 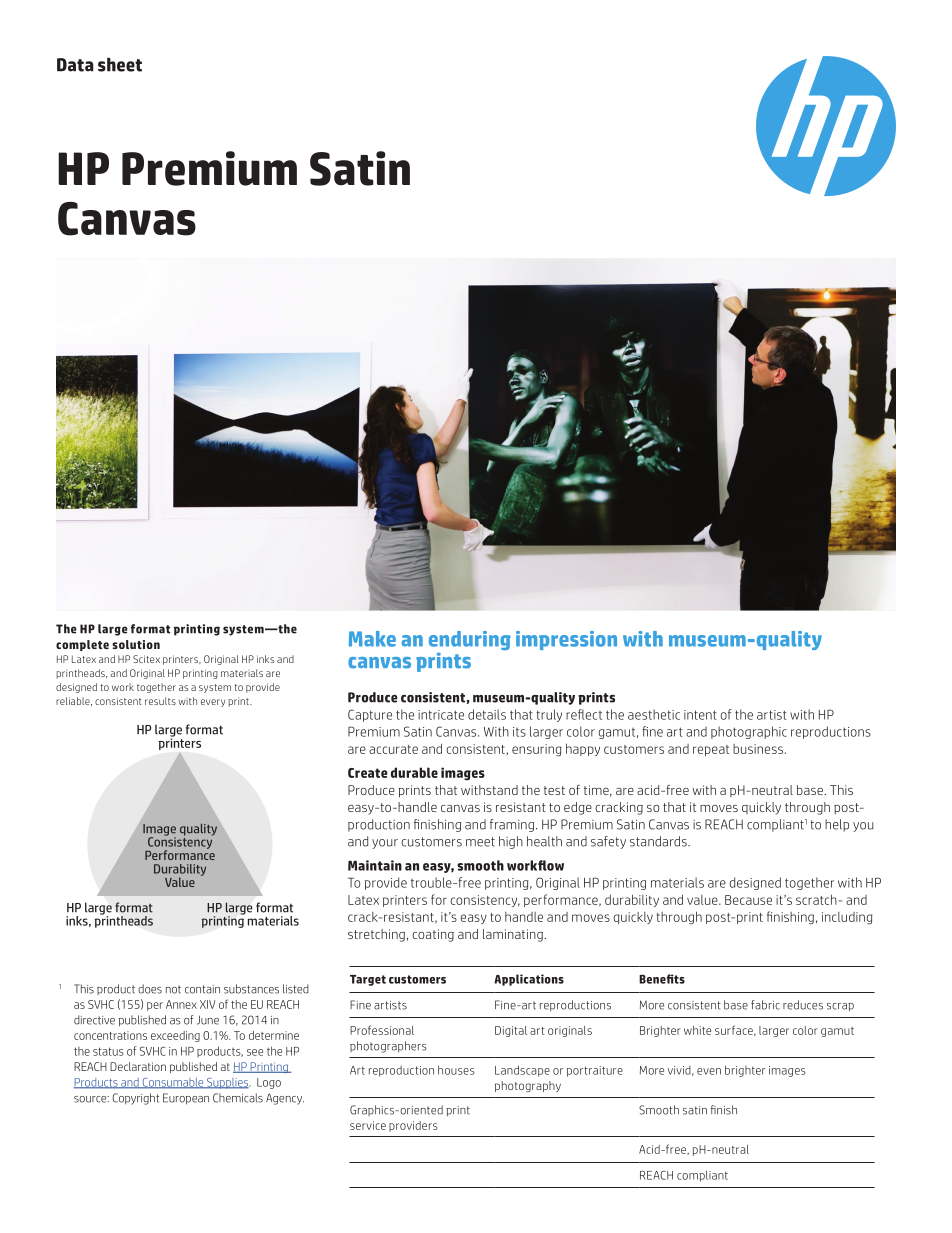 What do you see at coordinates (456, 1070) in the image?
I see `houses` at bounding box center [456, 1070].
